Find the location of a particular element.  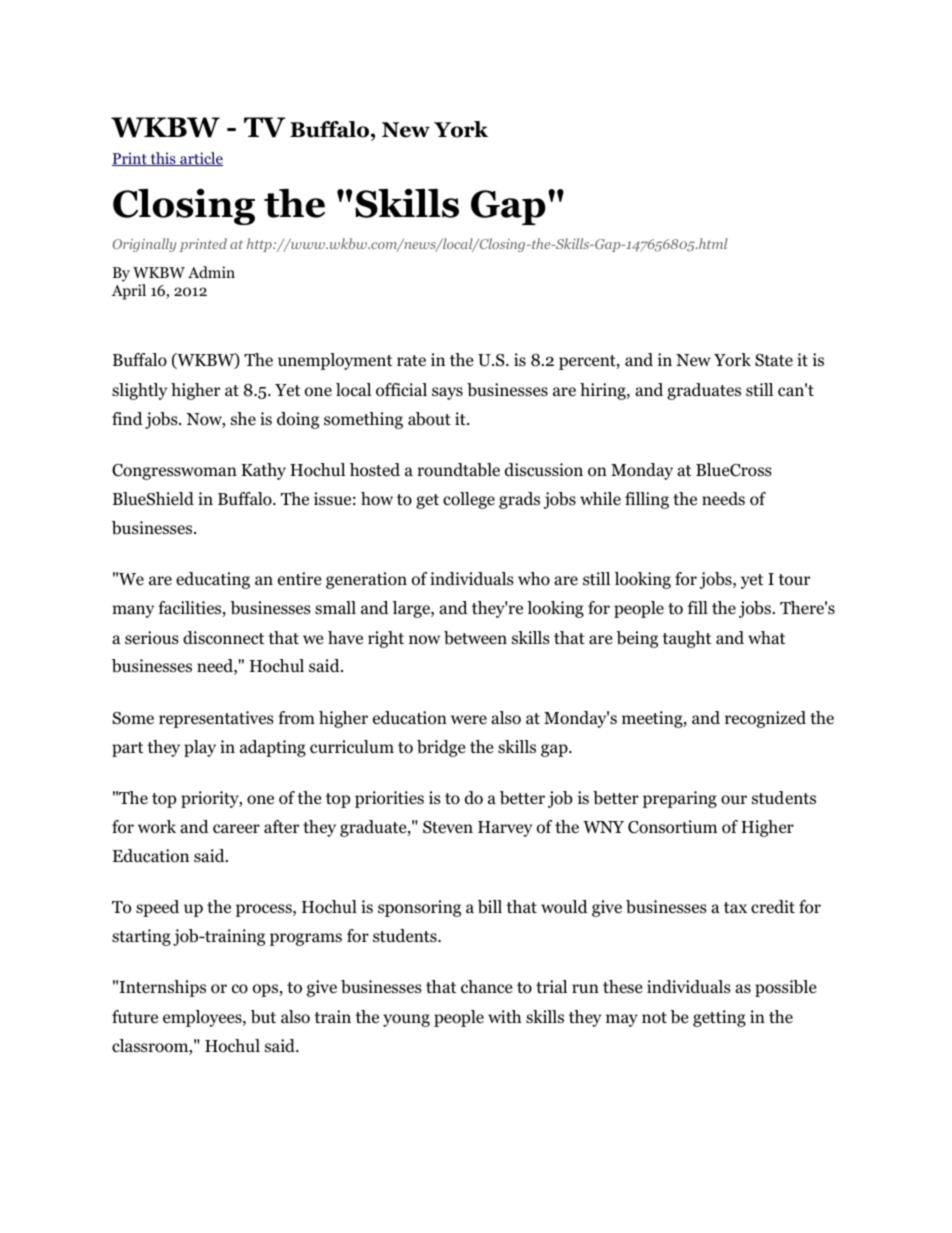

were is located at coordinates (469, 719).
